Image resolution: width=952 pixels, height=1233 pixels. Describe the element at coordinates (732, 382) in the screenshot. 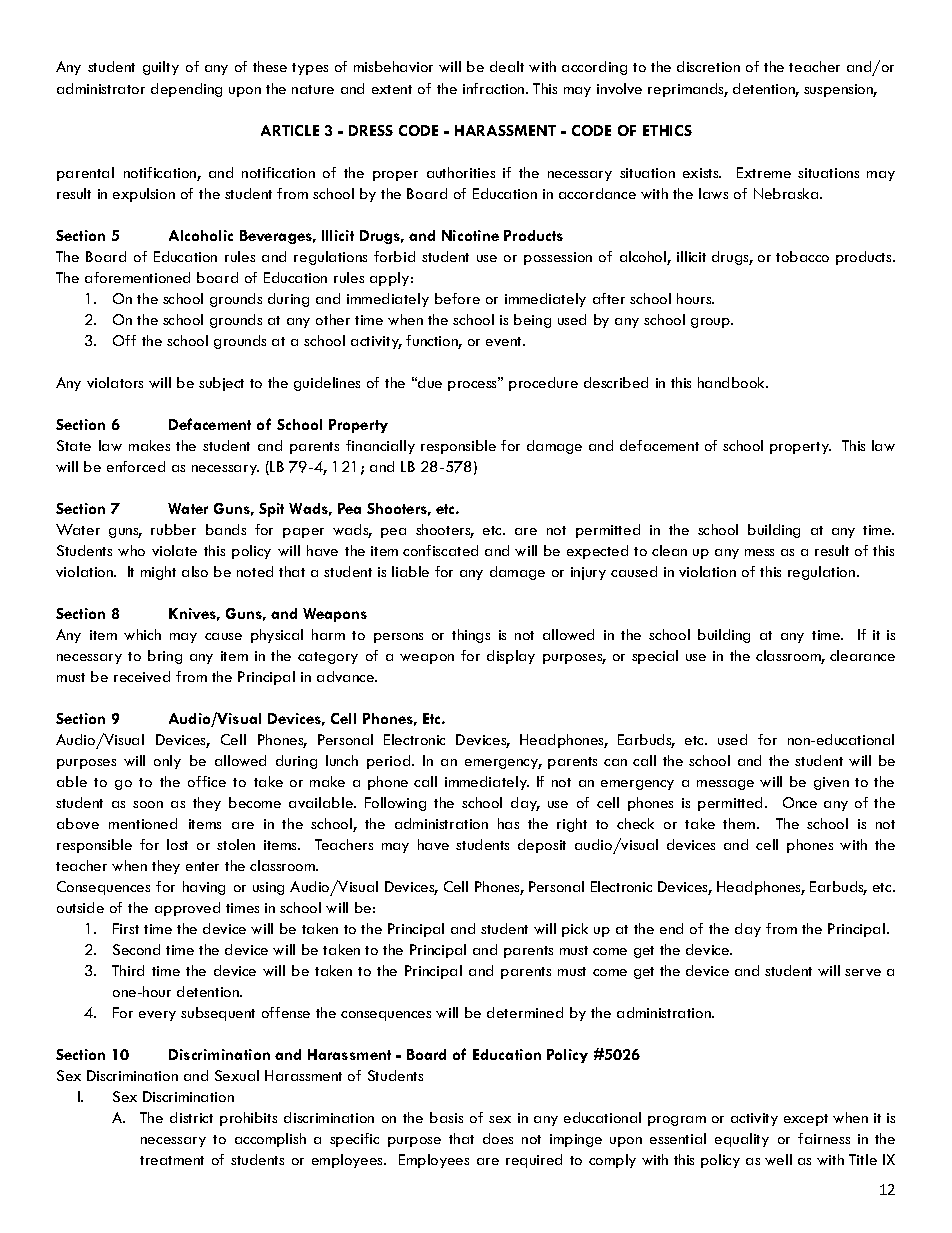

I see `handbook` at that location.
